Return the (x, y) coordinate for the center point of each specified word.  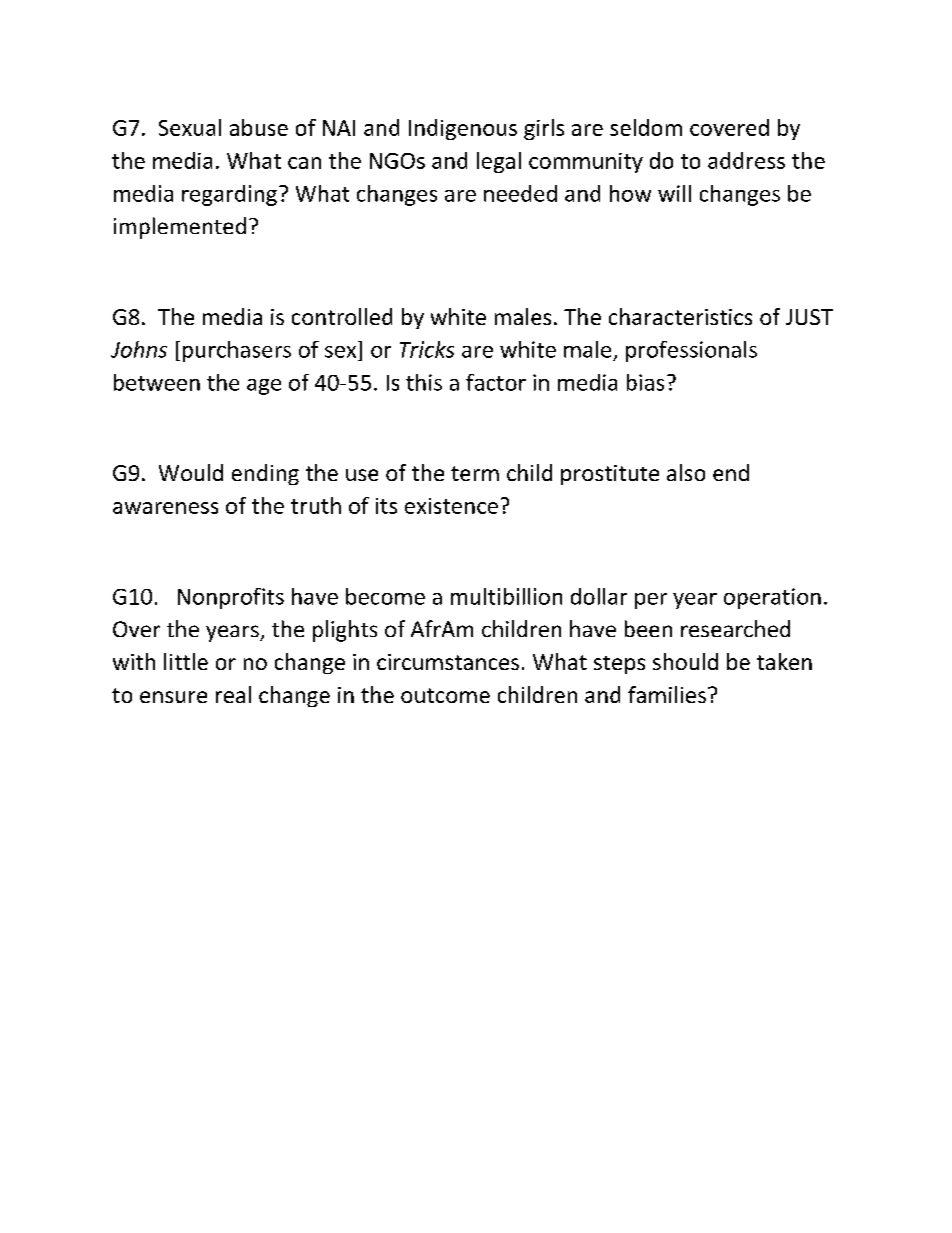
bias (645, 382)
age (264, 387)
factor (496, 382)
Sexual (190, 127)
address (746, 160)
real (233, 694)
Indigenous (463, 129)
